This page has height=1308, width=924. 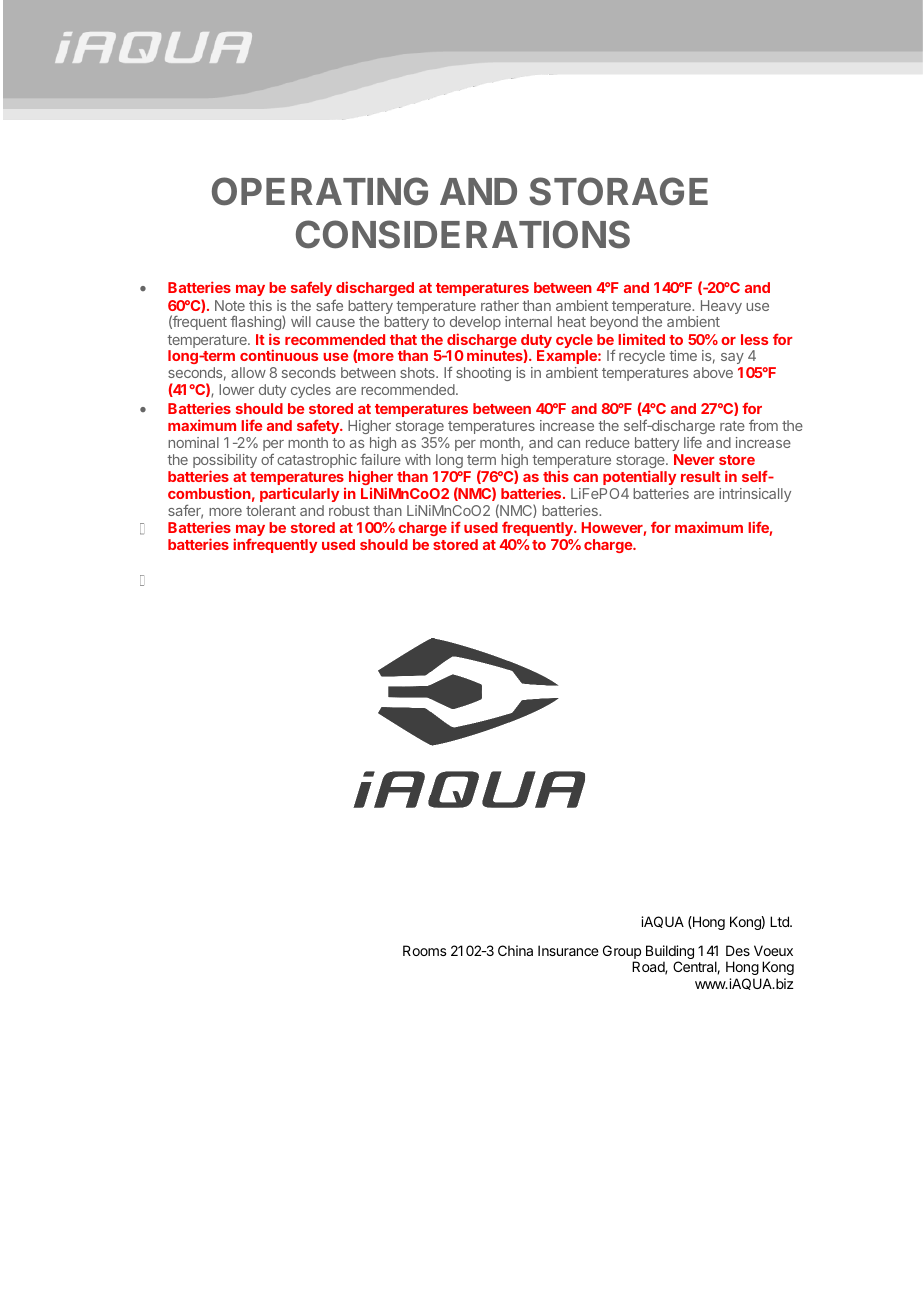 What do you see at coordinates (425, 950) in the page?
I see `Rooms` at bounding box center [425, 950].
